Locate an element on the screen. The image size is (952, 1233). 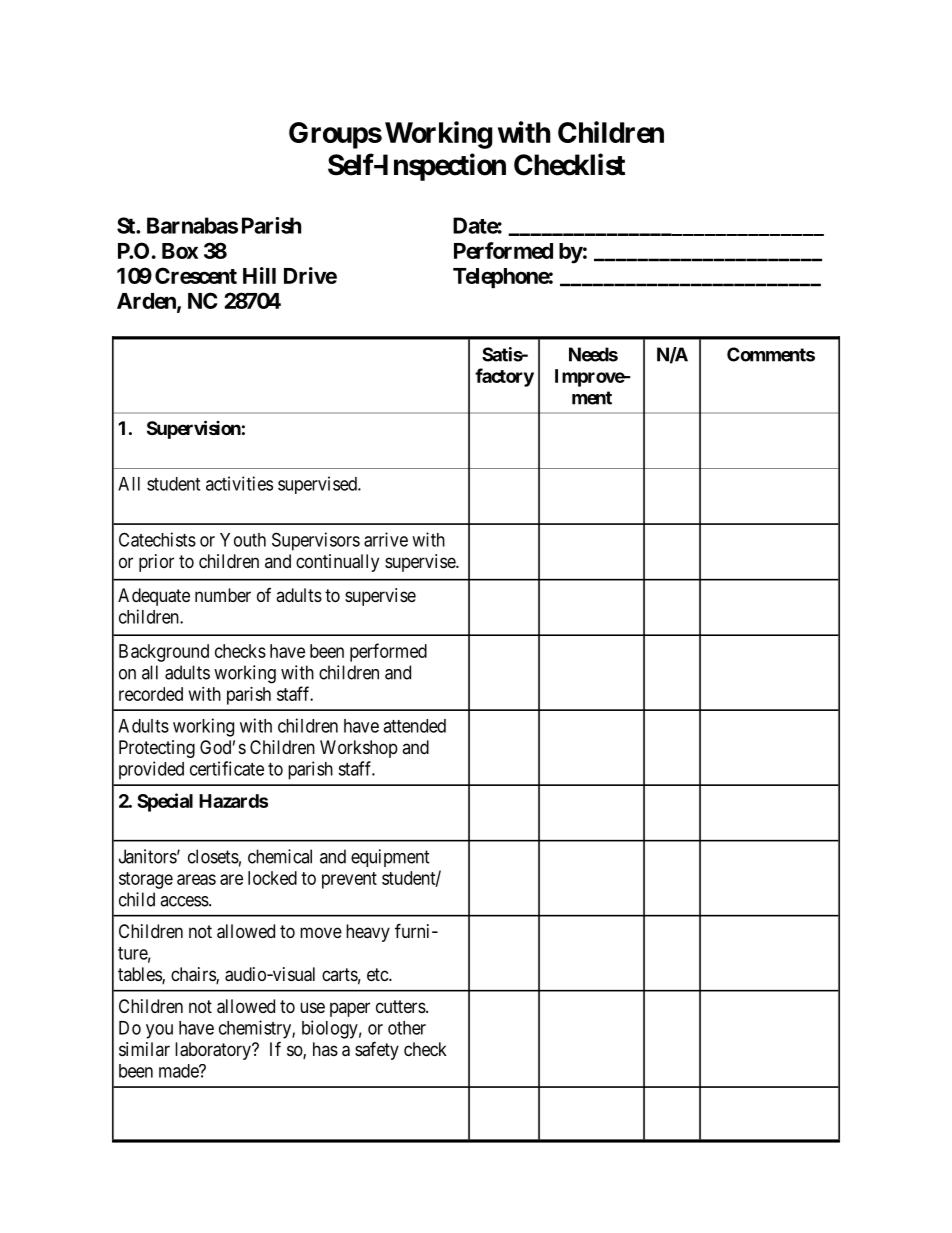
continually is located at coordinates (337, 563).
